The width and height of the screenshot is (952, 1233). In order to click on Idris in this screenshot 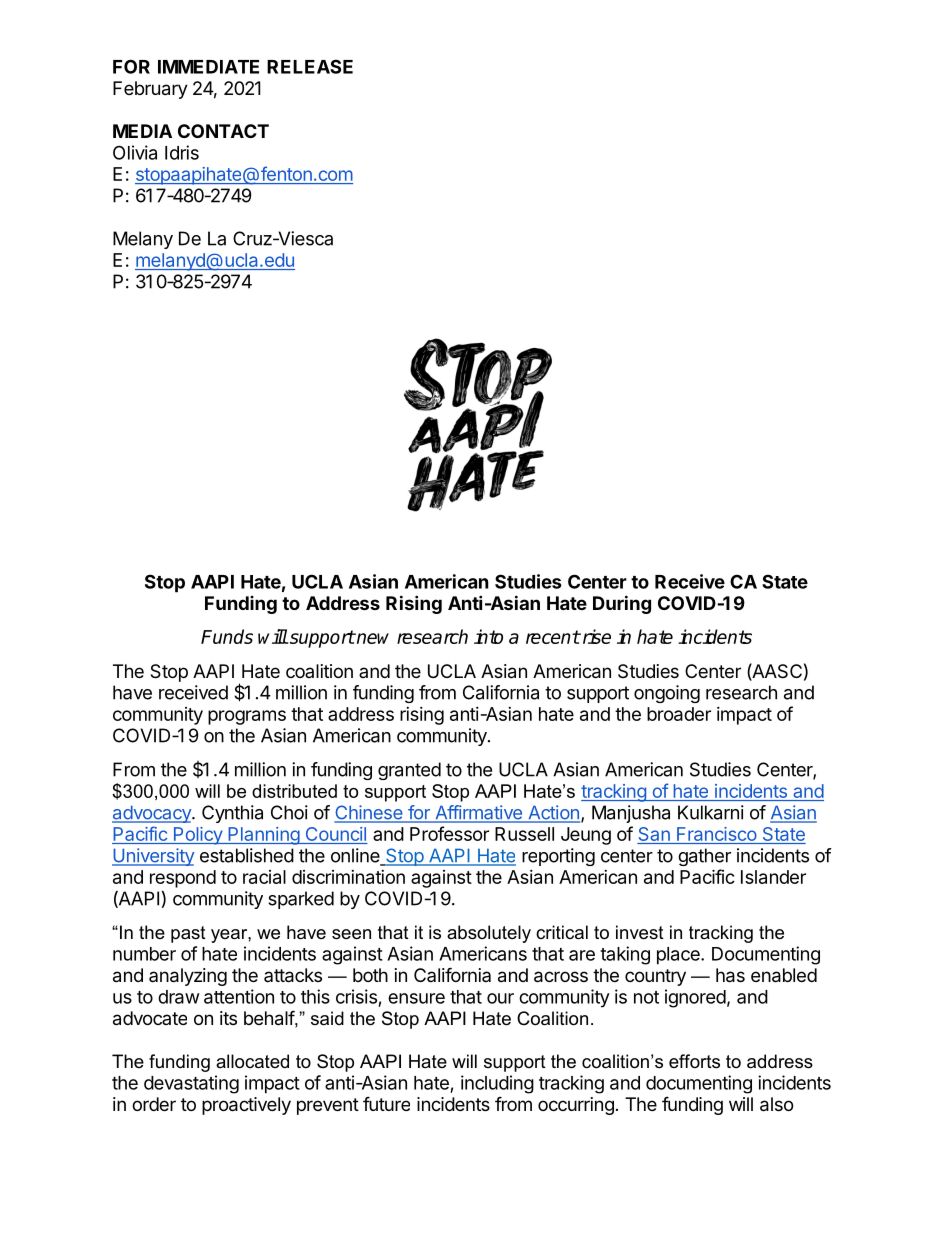, I will do `click(182, 152)`.
